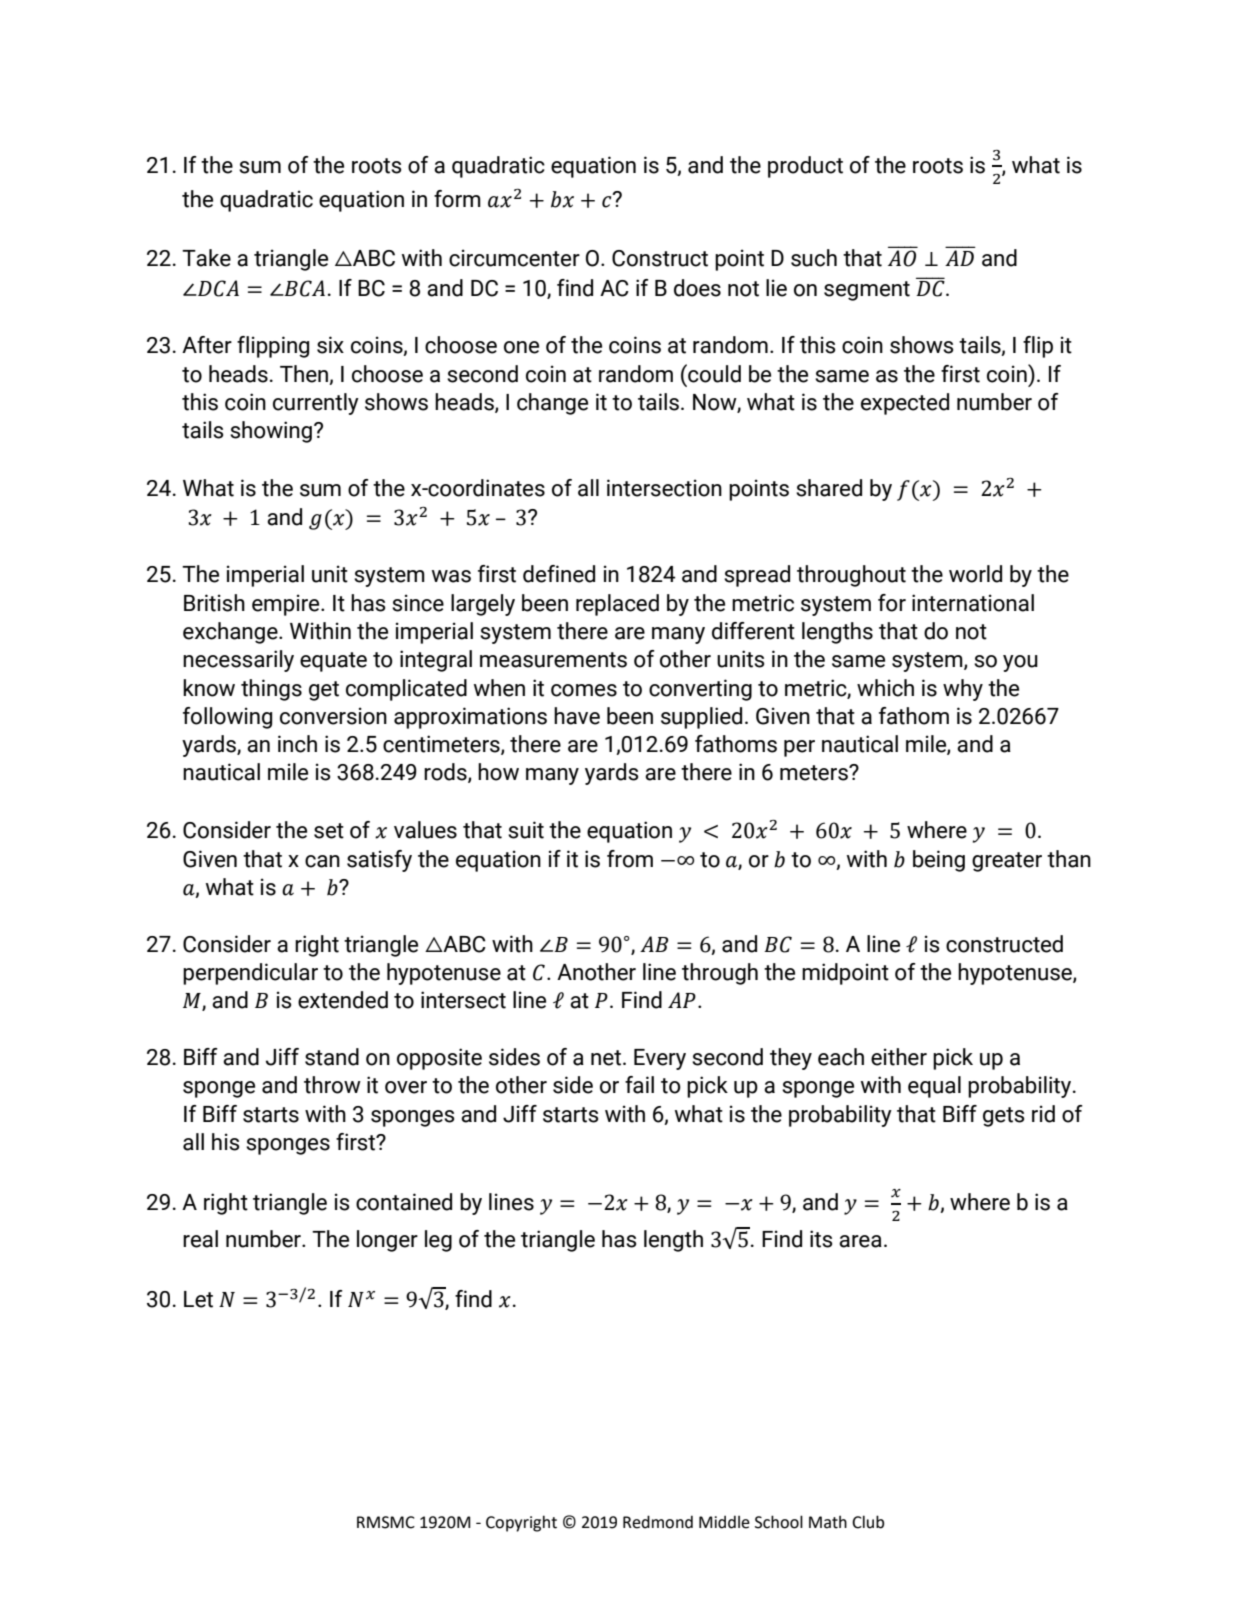 The height and width of the screenshot is (1606, 1241). What do you see at coordinates (206, 258) in the screenshot?
I see `Take` at bounding box center [206, 258].
